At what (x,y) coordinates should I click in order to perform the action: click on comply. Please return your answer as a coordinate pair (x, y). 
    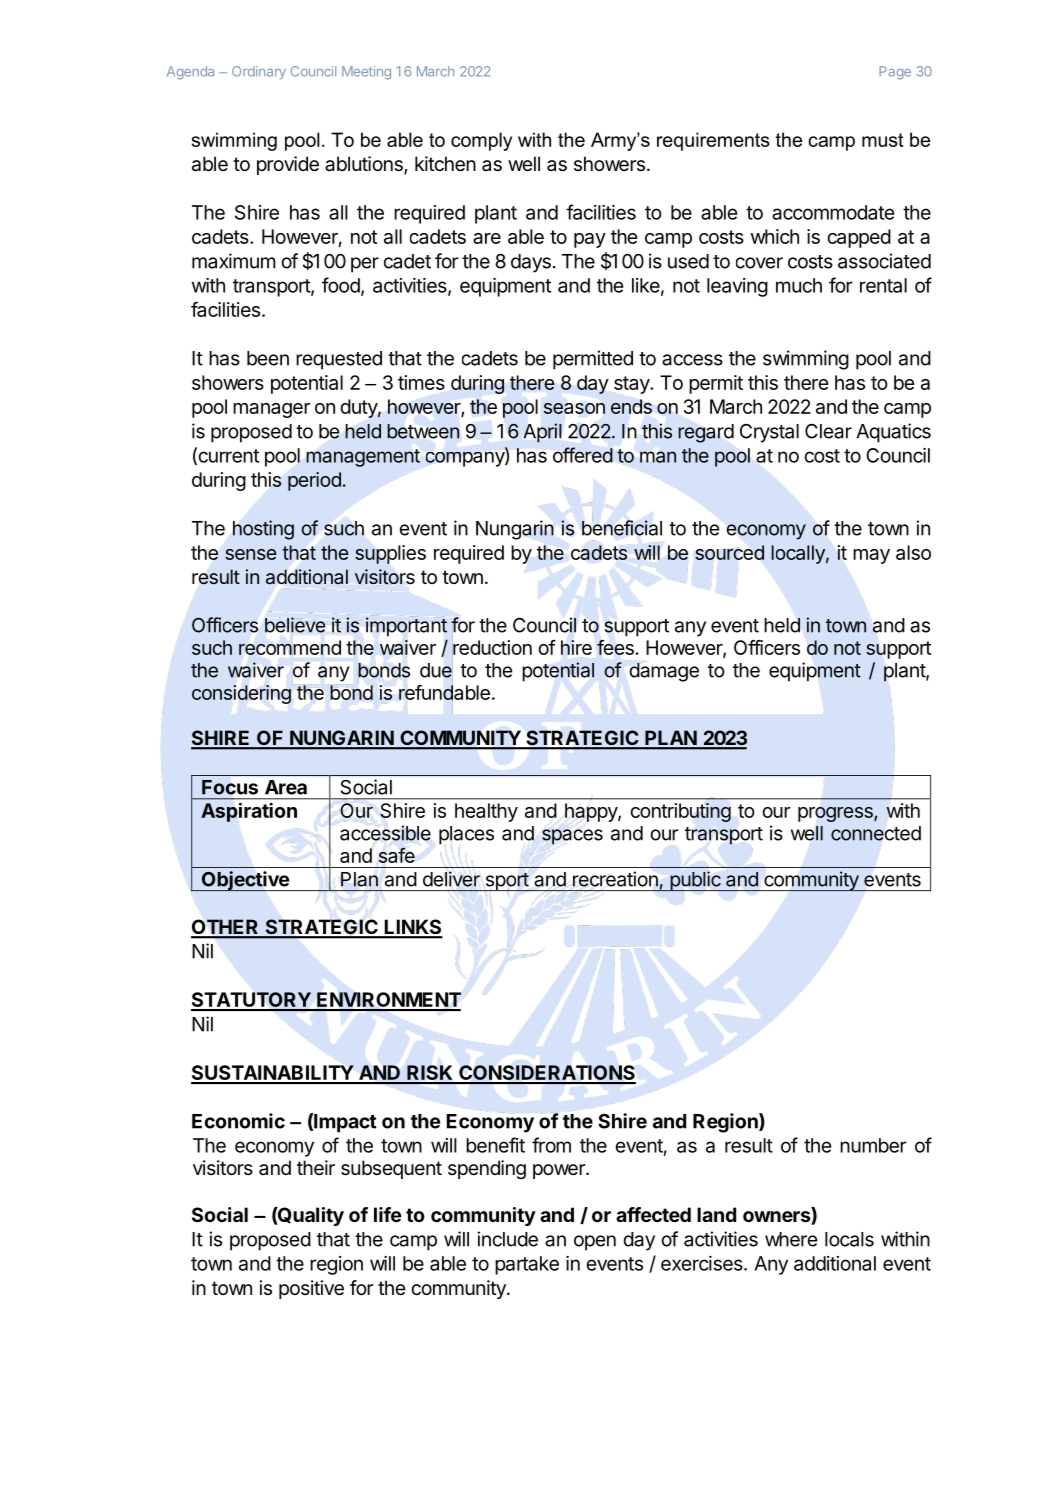
    Looking at the image, I should click on (481, 141).
